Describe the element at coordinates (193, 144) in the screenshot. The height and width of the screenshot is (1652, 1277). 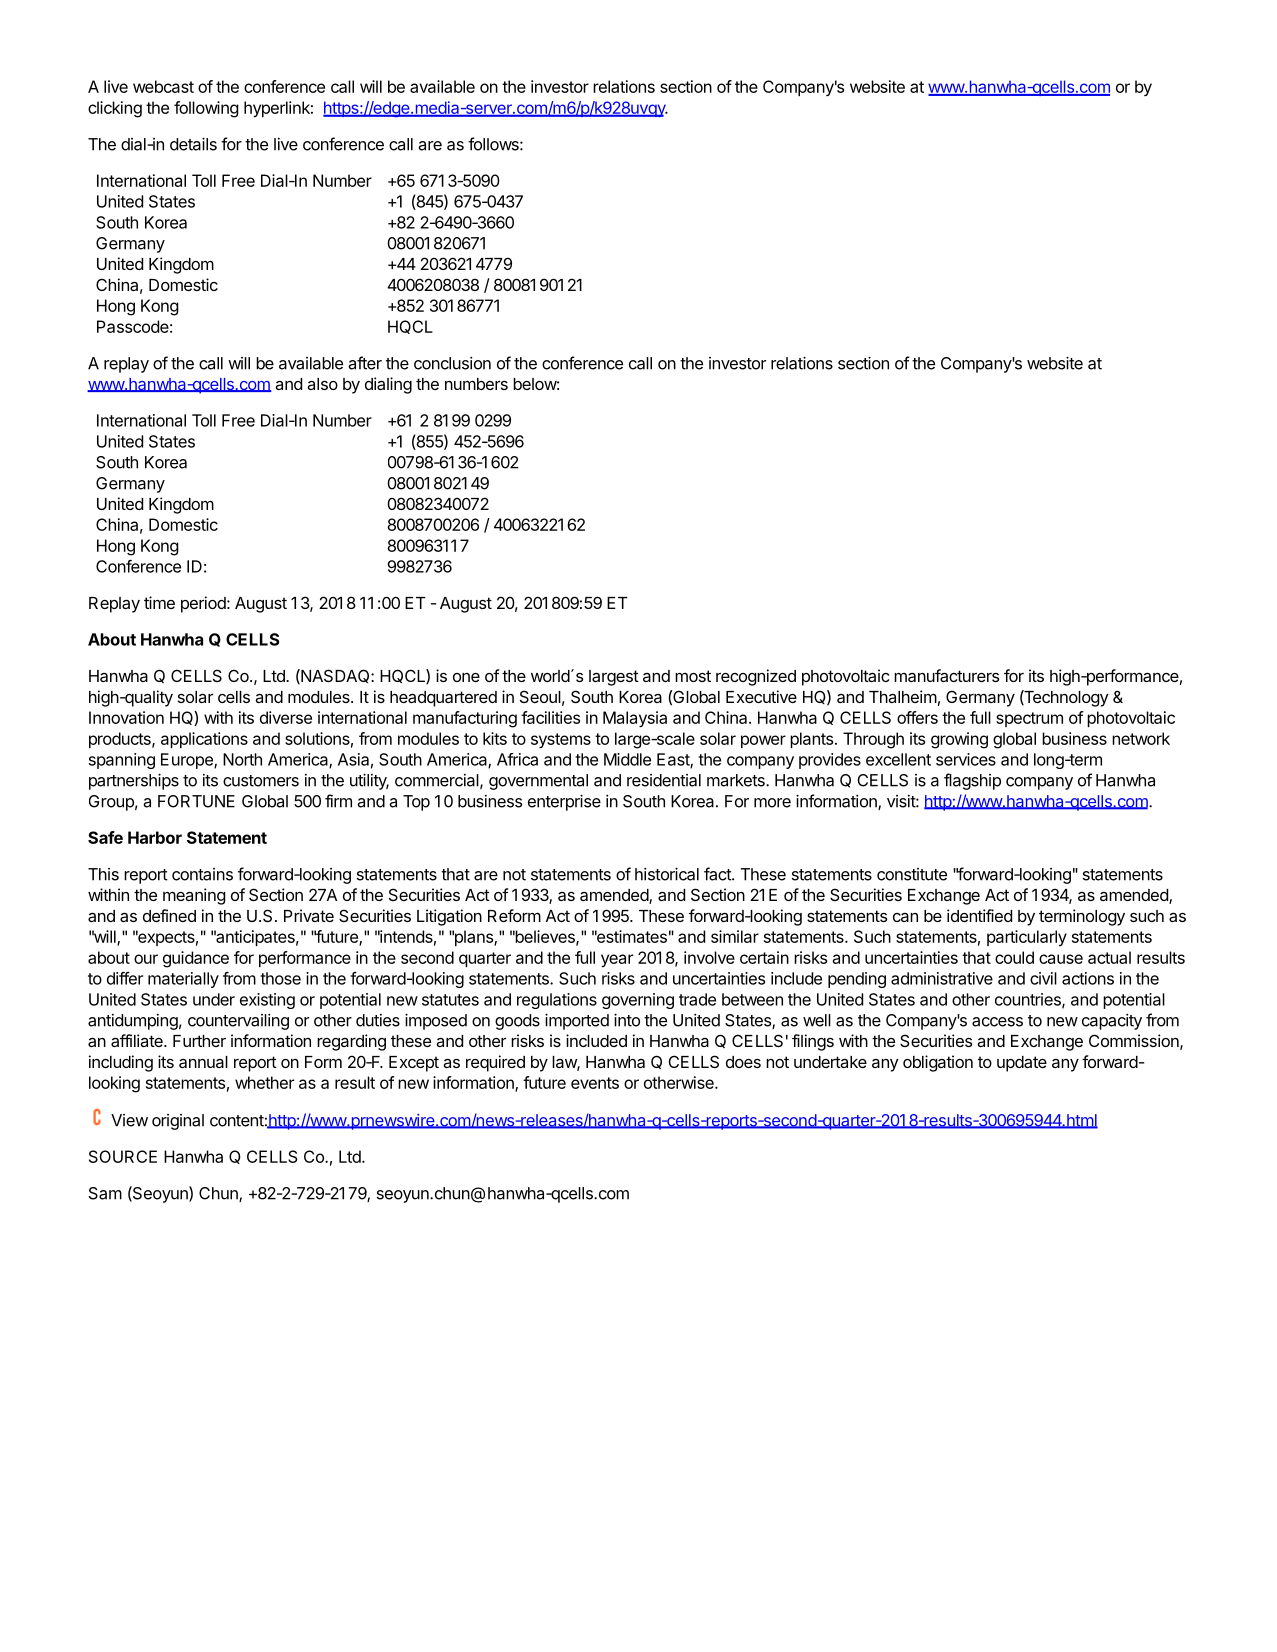
I see `details` at that location.
